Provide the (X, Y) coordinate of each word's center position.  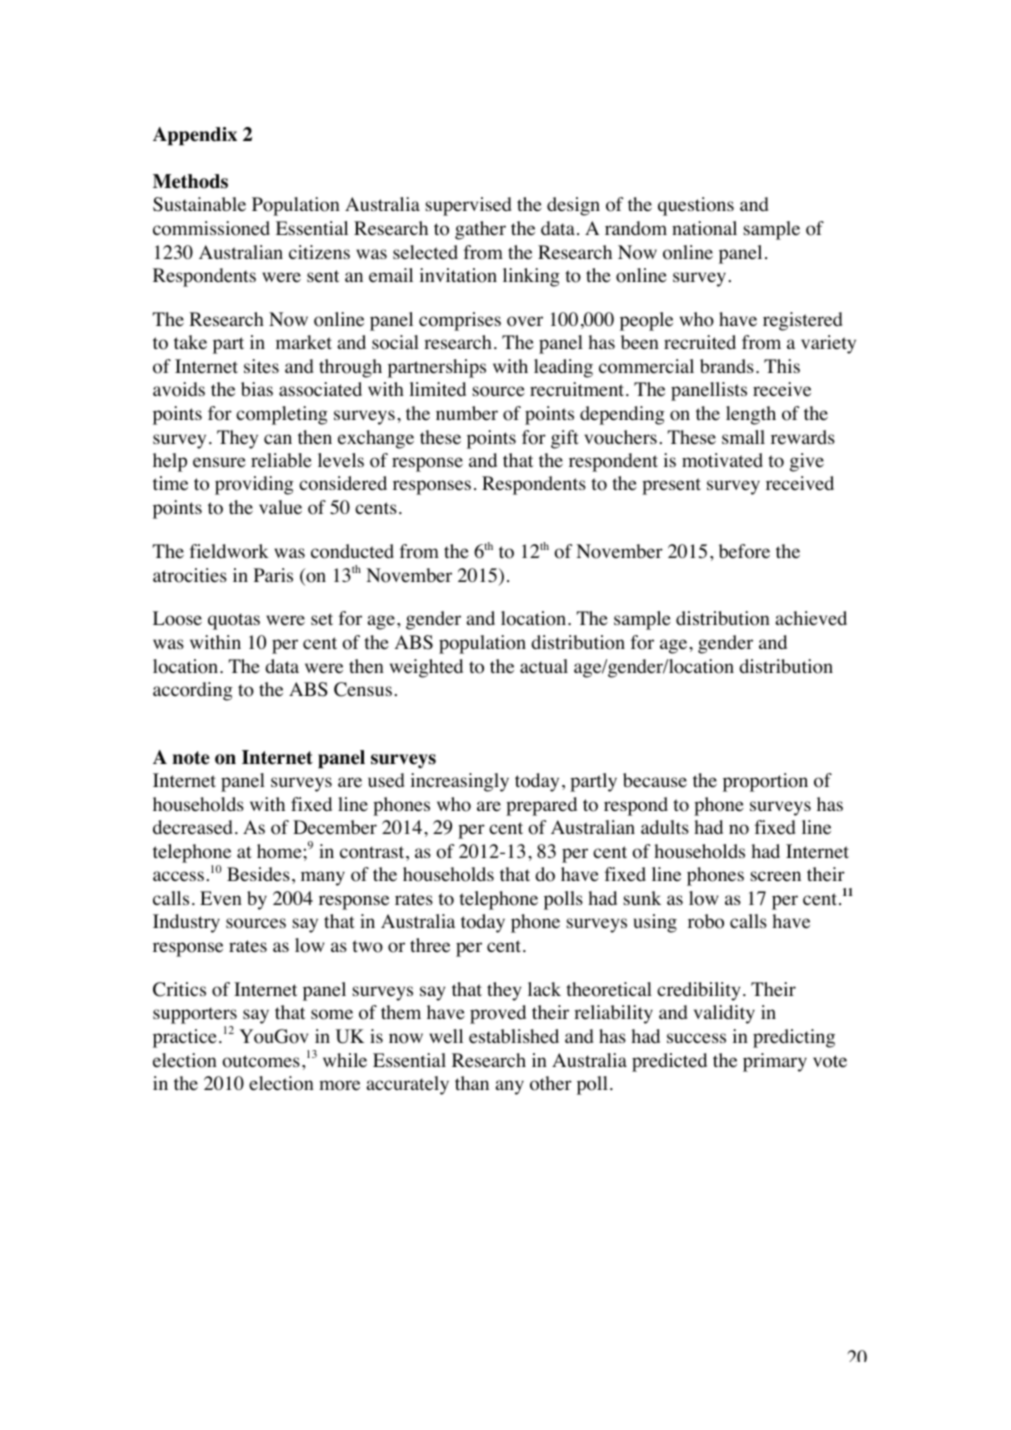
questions (696, 206)
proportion (765, 782)
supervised (468, 206)
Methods (190, 181)
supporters (195, 1017)
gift (565, 439)
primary (775, 1062)
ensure (219, 462)
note (191, 758)
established (514, 1036)
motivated (722, 460)
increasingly (459, 782)
